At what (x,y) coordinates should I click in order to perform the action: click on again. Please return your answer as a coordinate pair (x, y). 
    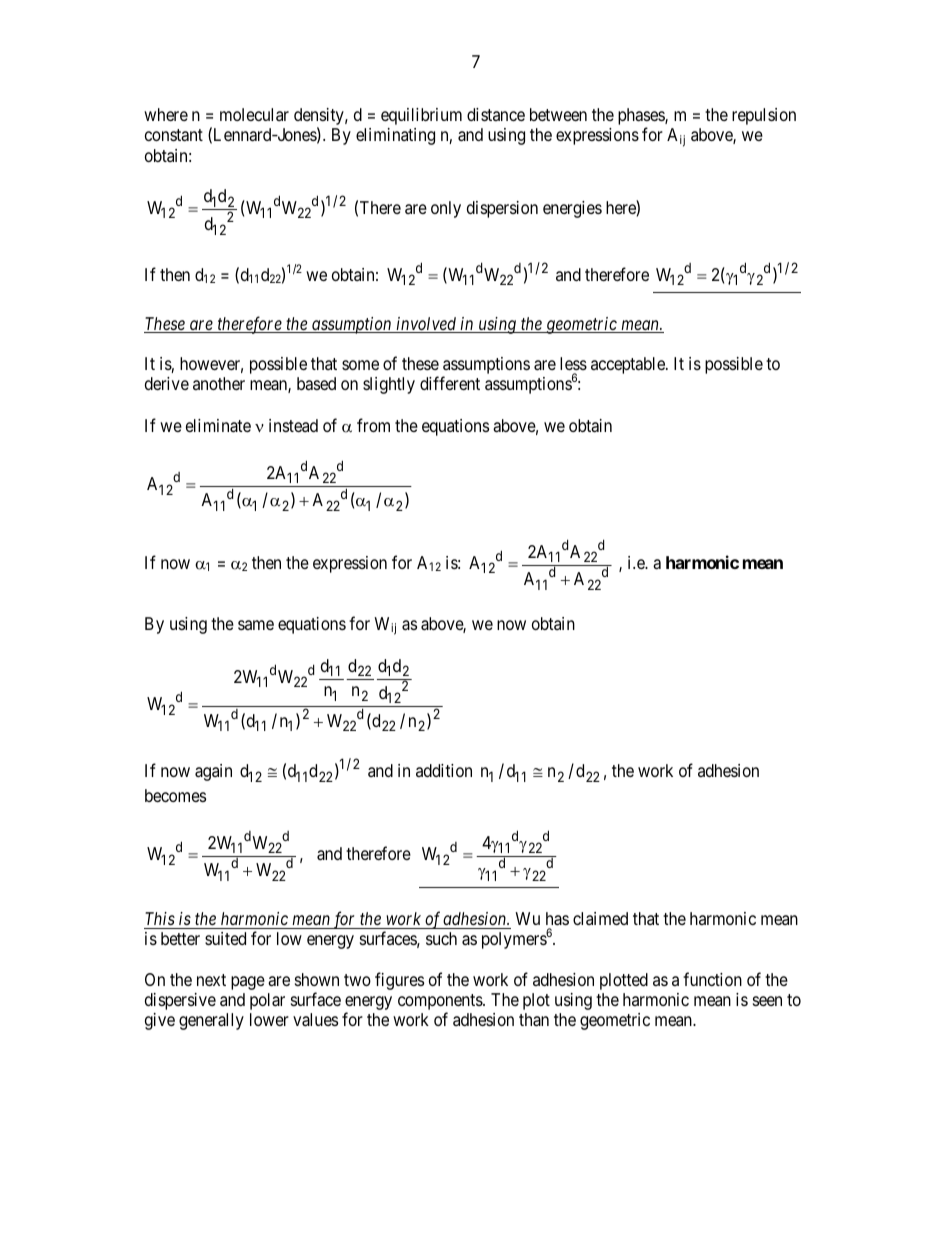
    Looking at the image, I should click on (213, 772).
